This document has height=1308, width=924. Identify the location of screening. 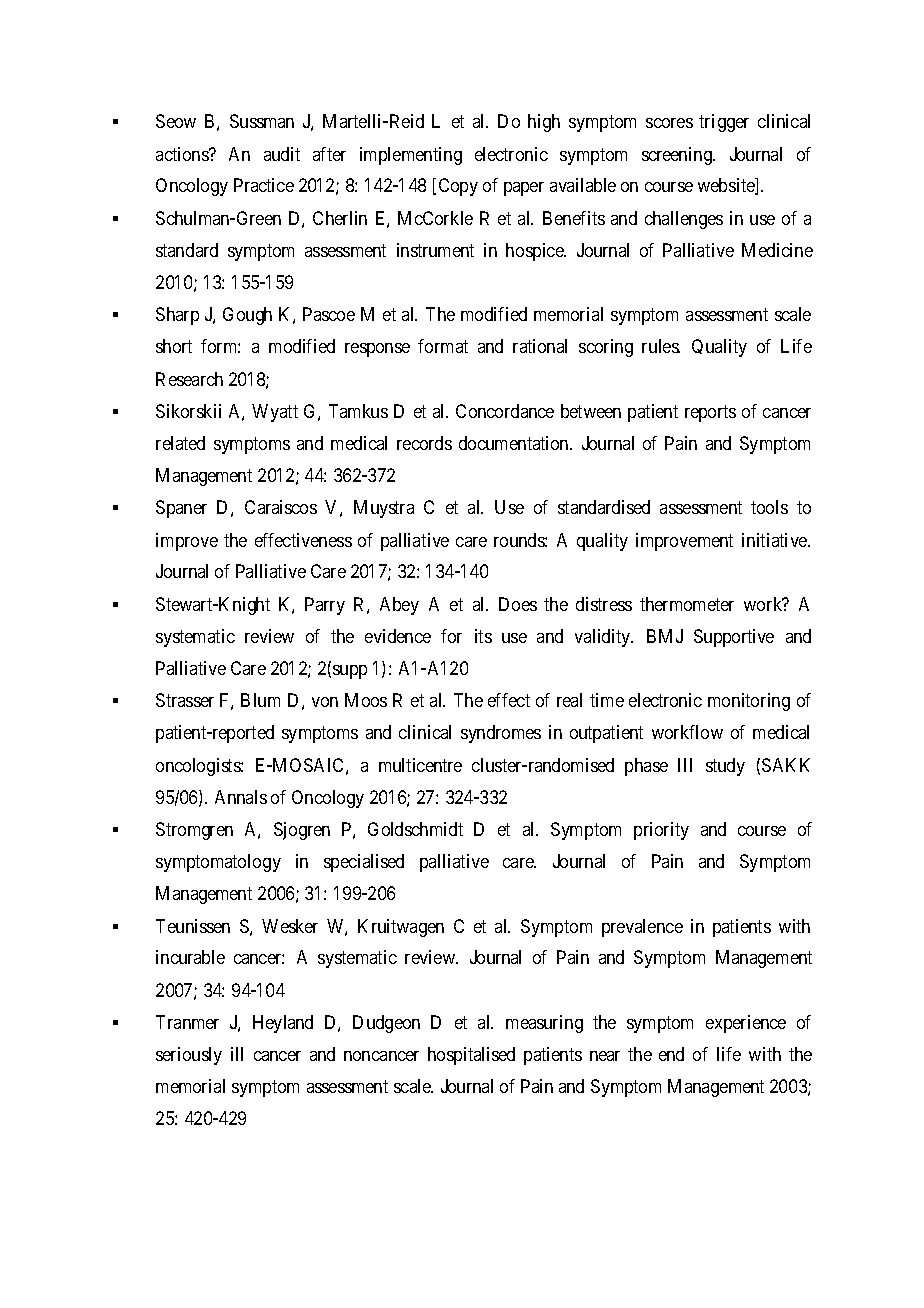
(678, 156).
